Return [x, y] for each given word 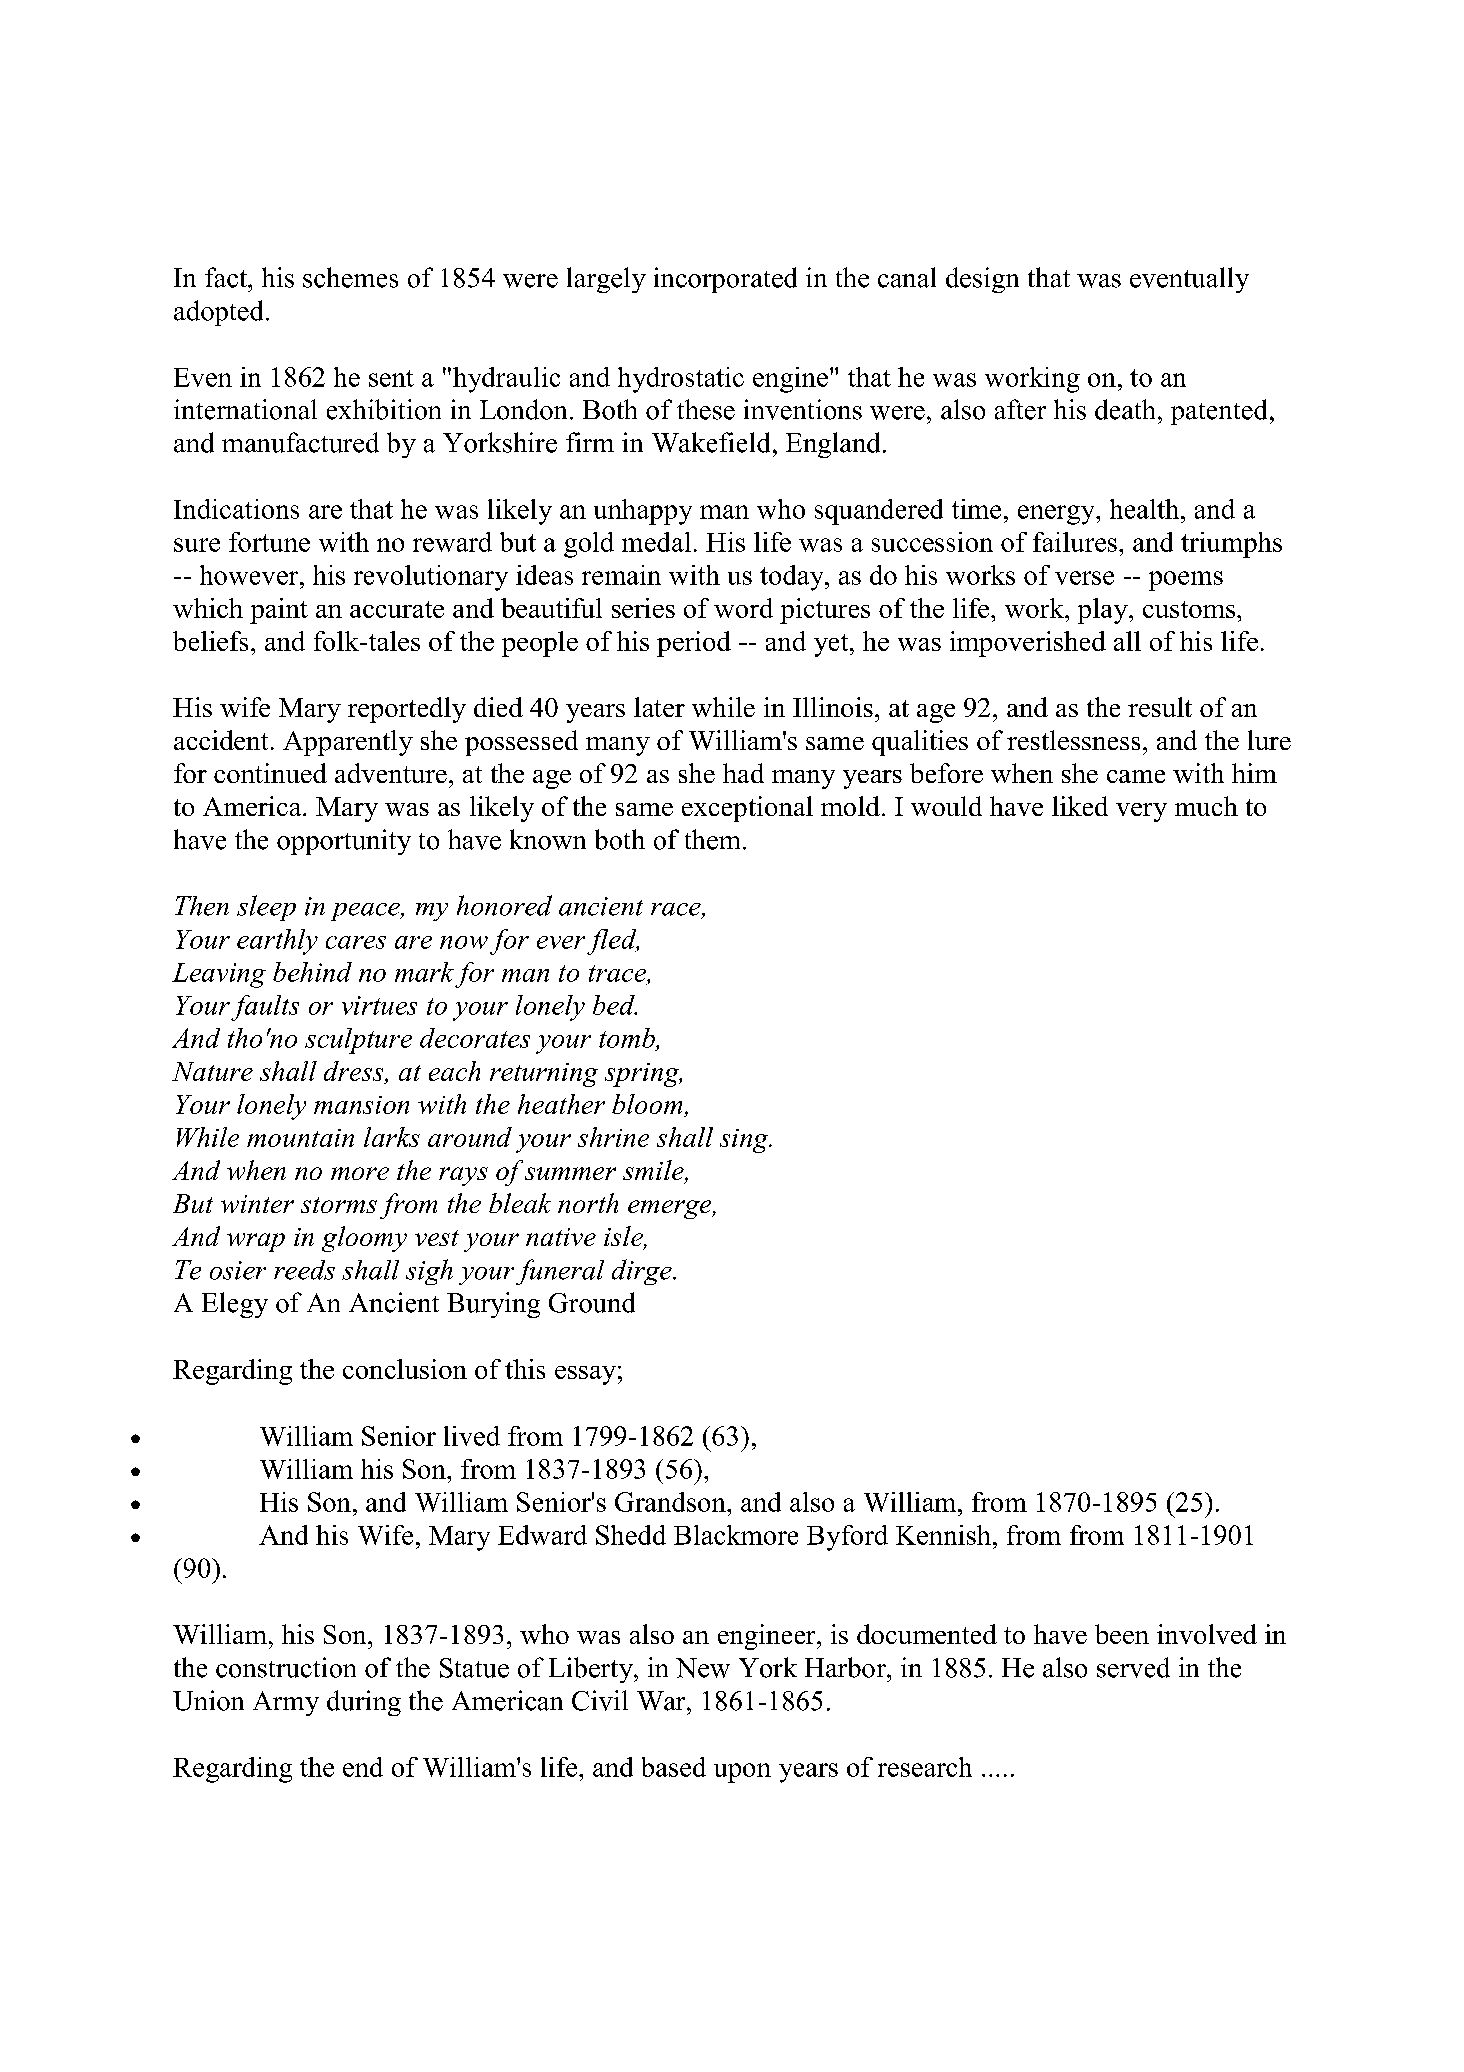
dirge [643, 1272]
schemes [350, 277]
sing [745, 1141]
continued [270, 773]
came [1136, 776]
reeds [304, 1270]
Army [286, 1703]
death [1125, 409]
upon [742, 1773]
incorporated [725, 280]
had [743, 773]
